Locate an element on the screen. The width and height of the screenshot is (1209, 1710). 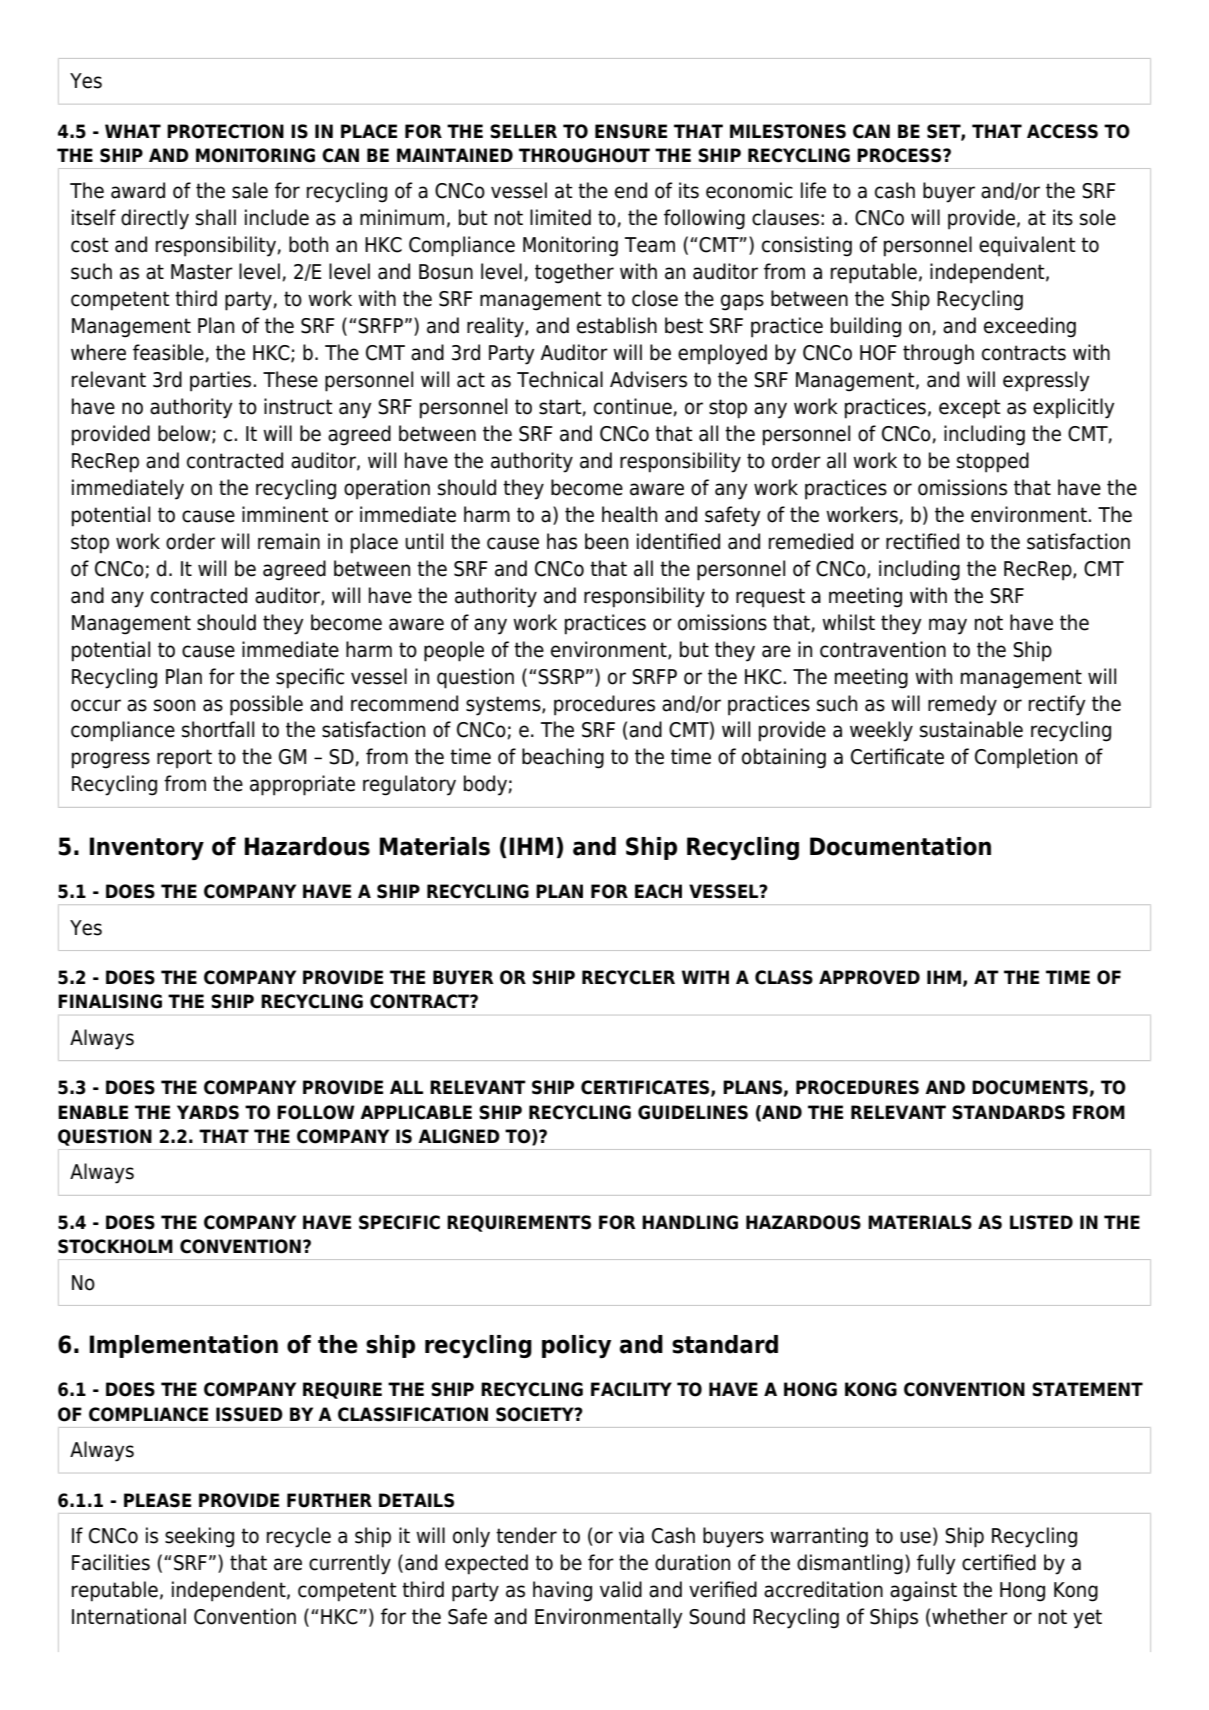
ACCESS is located at coordinates (1062, 131).
